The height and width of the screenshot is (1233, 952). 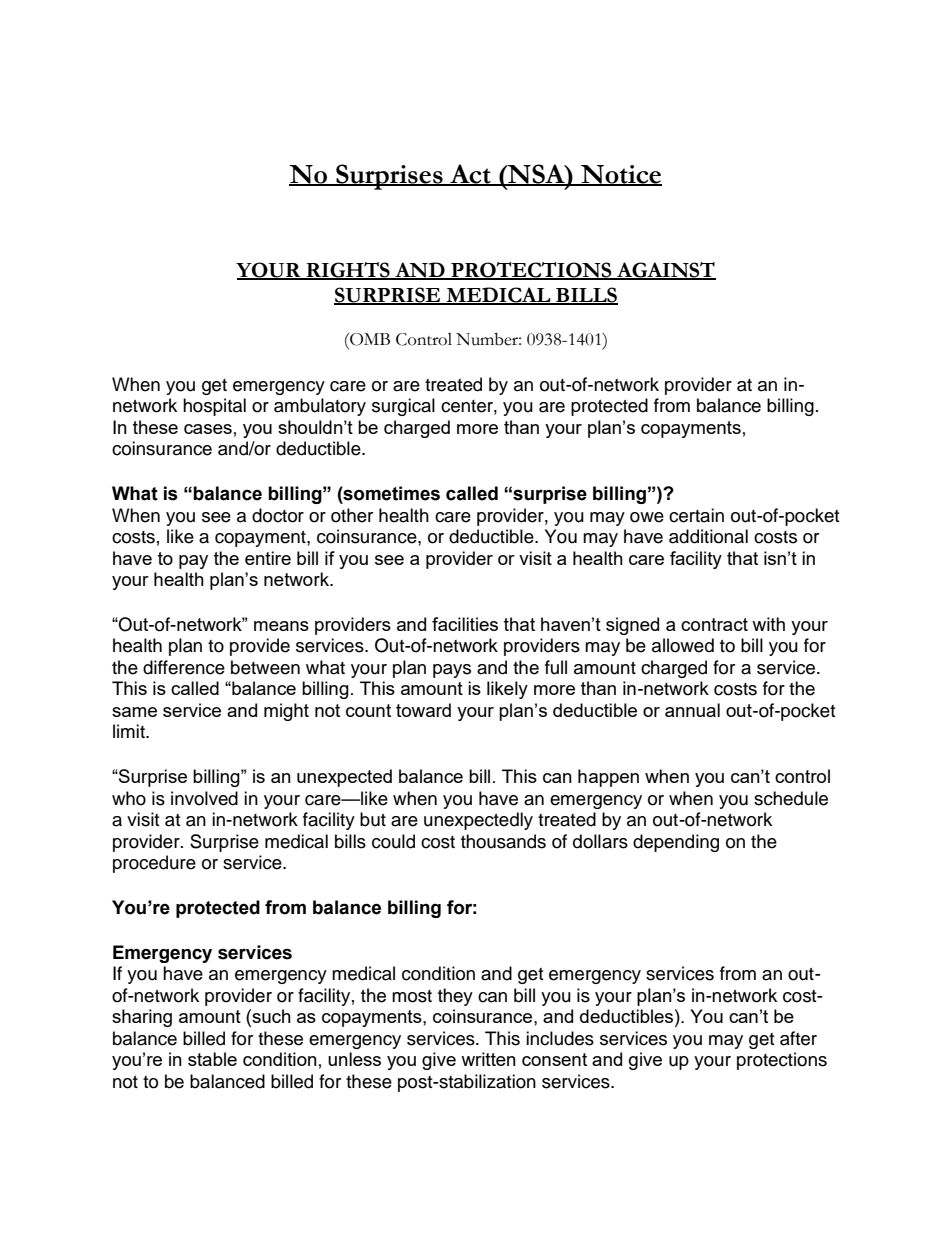 What do you see at coordinates (503, 841) in the screenshot?
I see `thousands` at bounding box center [503, 841].
